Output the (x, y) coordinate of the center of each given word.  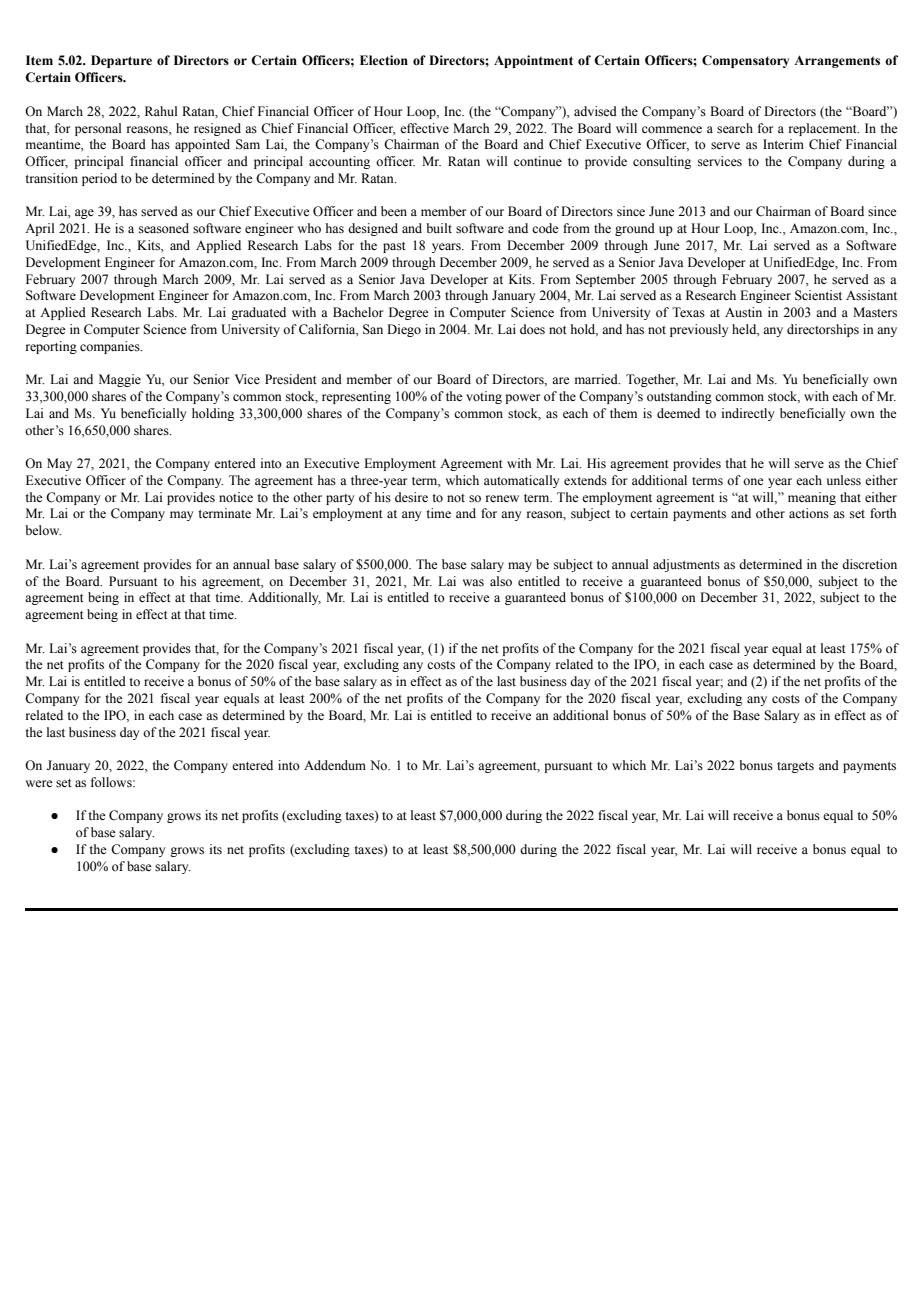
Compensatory (745, 61)
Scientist (818, 295)
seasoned (164, 228)
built (439, 228)
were (39, 783)
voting (484, 397)
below (43, 530)
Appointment (533, 61)
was (473, 583)
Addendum (335, 765)
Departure (121, 61)
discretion (869, 564)
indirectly (748, 414)
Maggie (120, 380)
